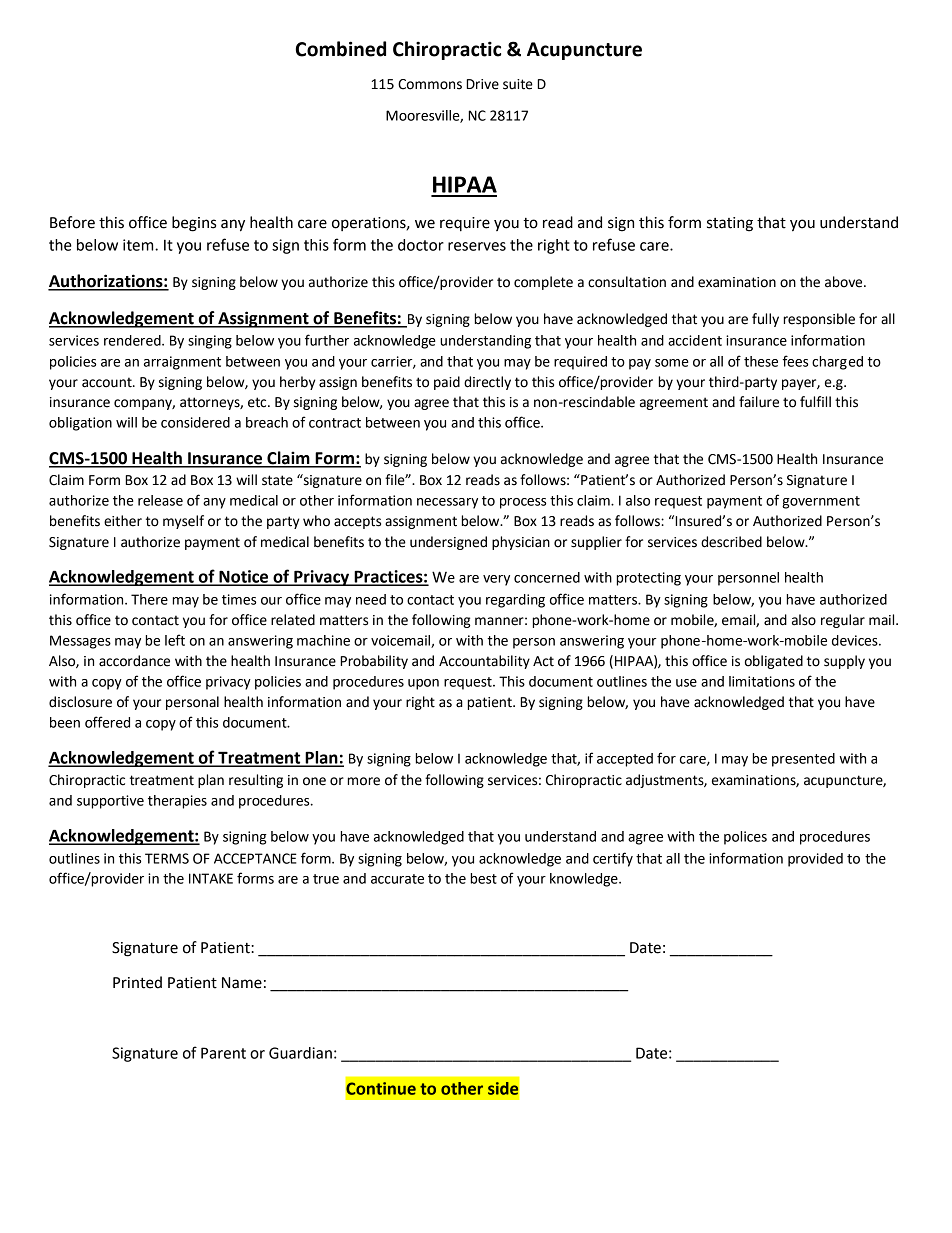 The image size is (952, 1233). Describe the element at coordinates (341, 49) in the screenshot. I see `Combined` at that location.
